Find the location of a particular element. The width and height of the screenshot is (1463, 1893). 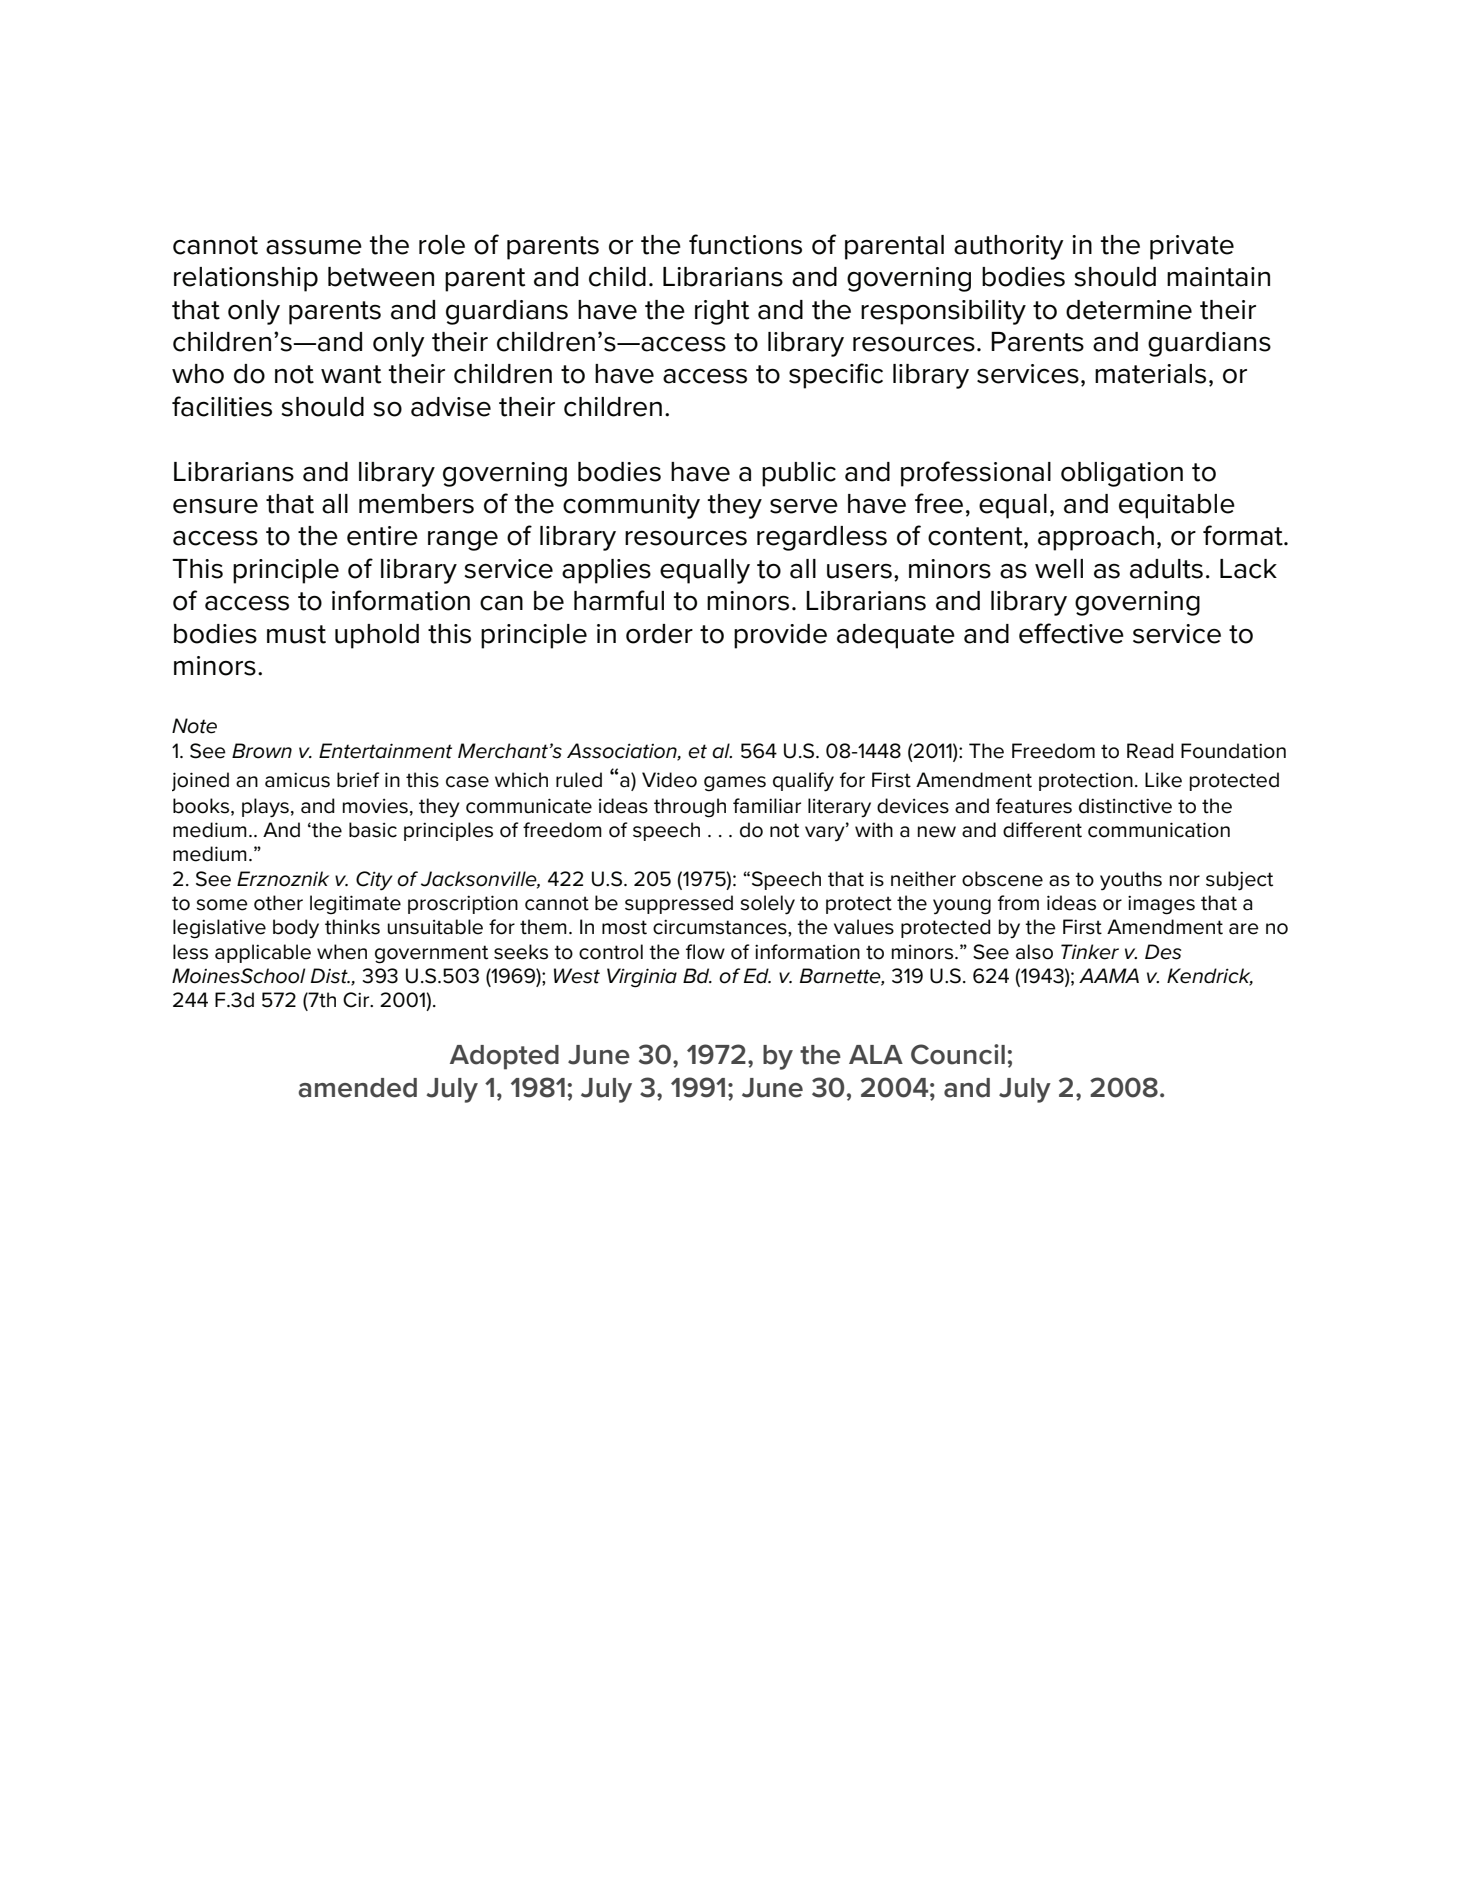

youths is located at coordinates (1131, 881).
